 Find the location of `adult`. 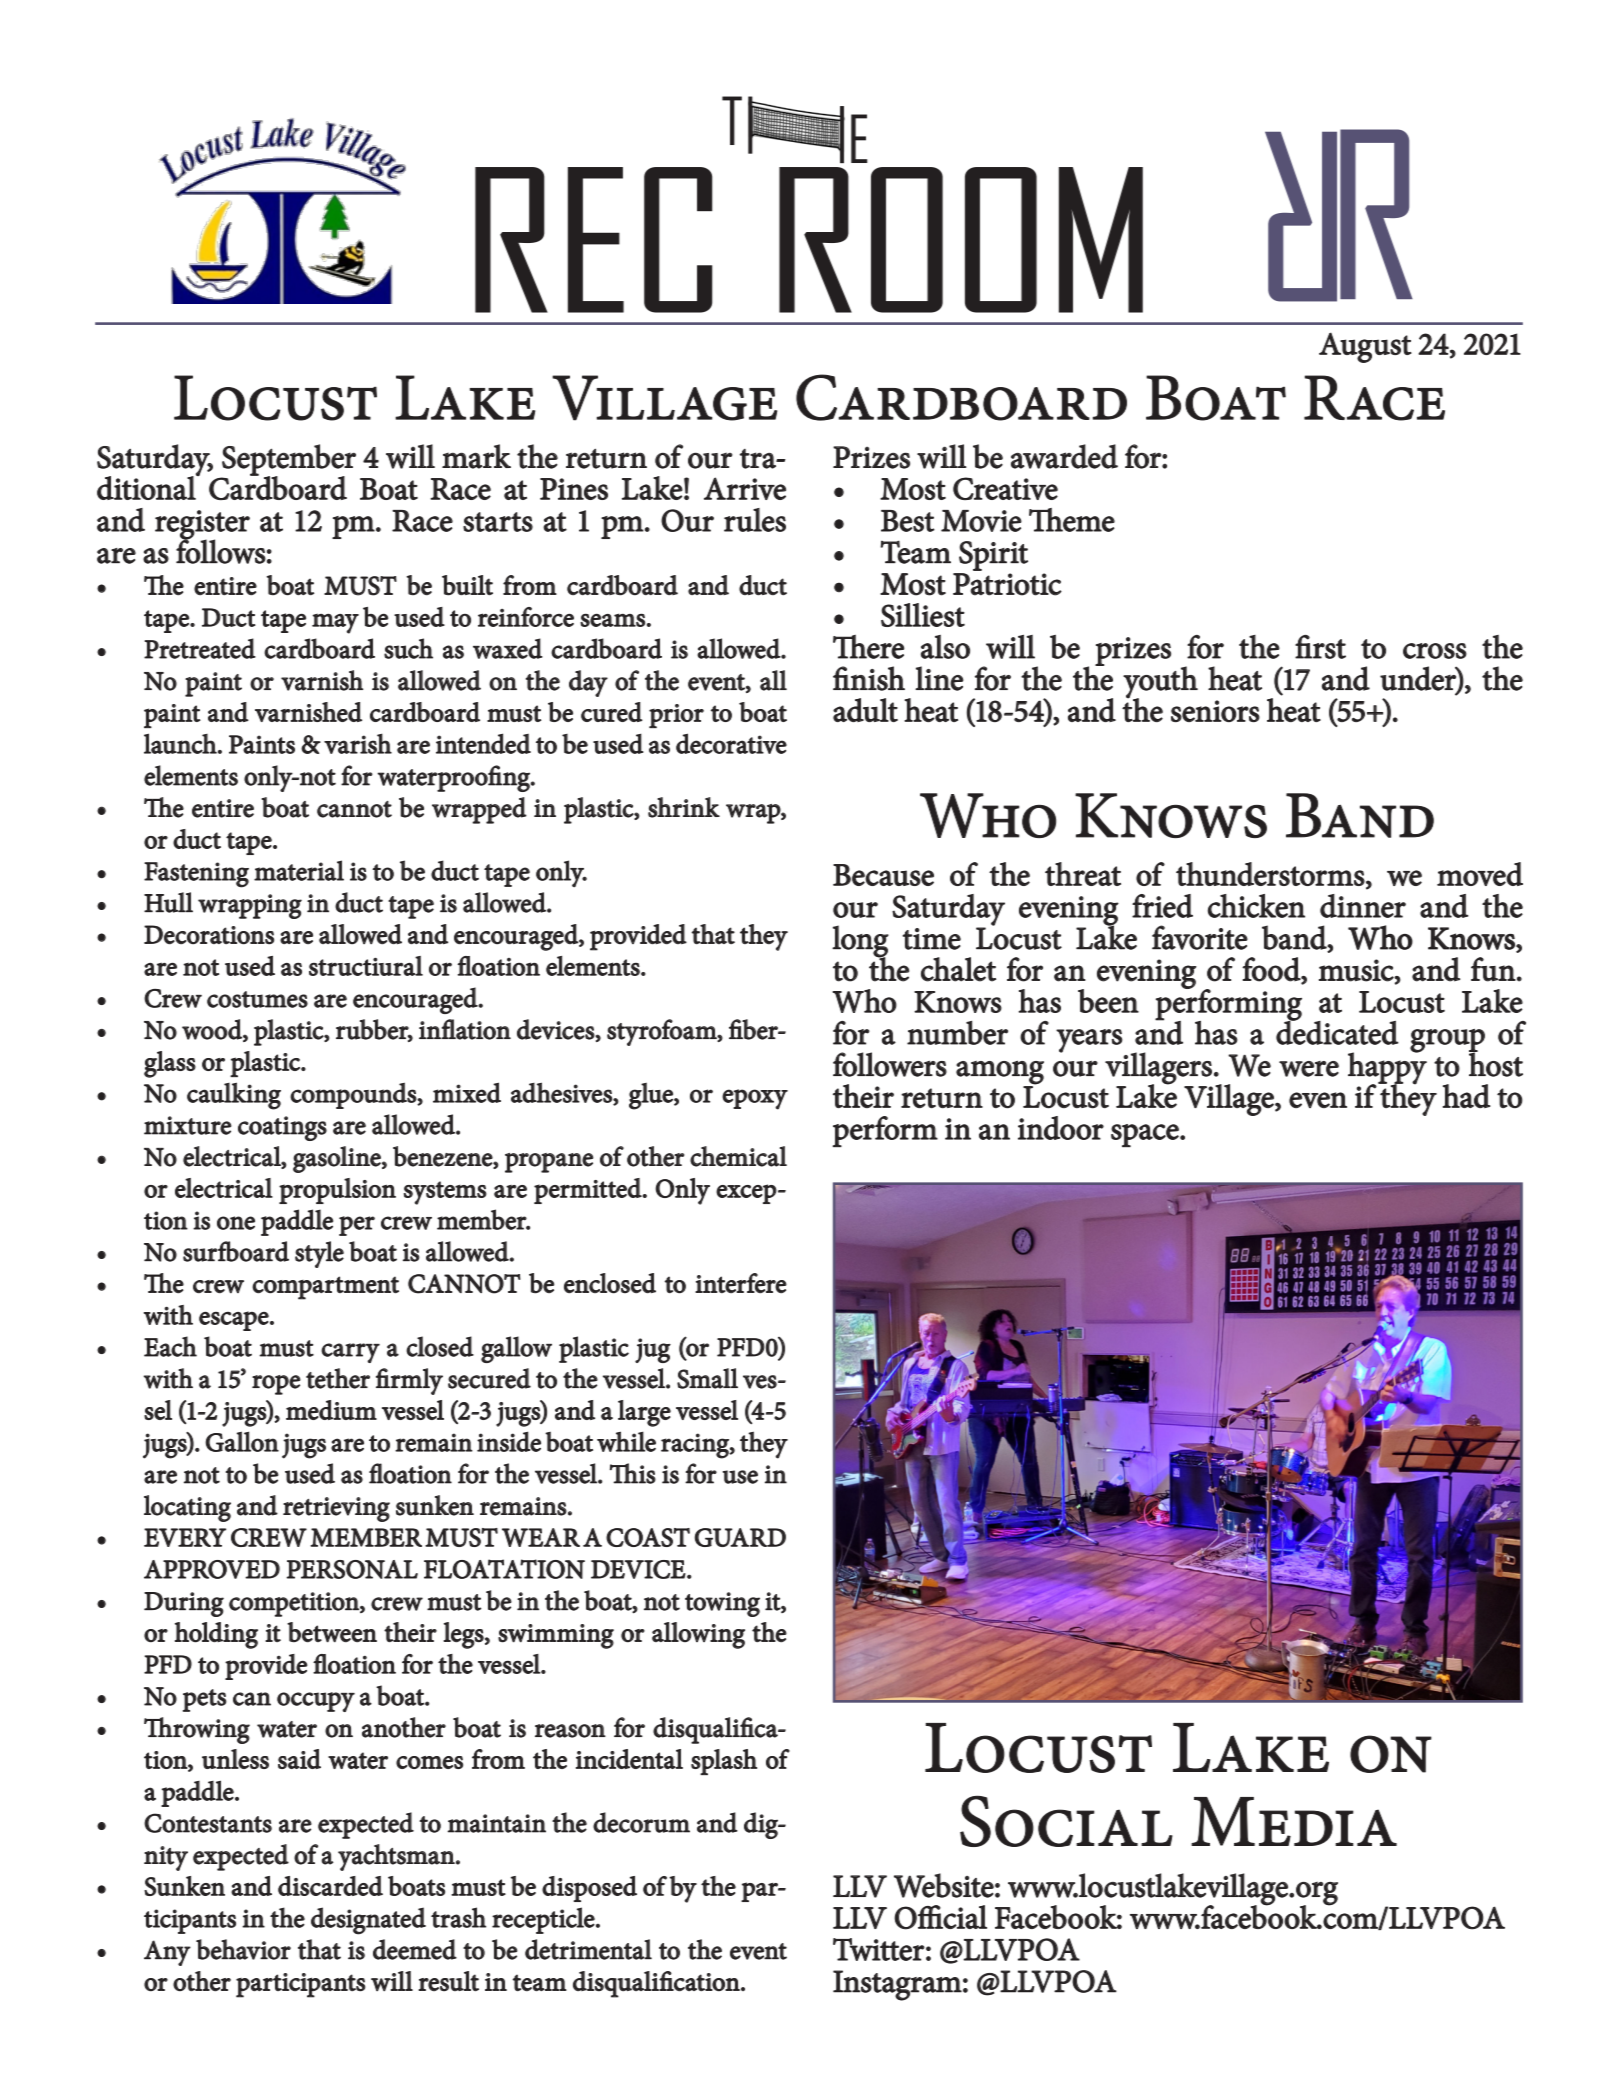

adult is located at coordinates (865, 710).
